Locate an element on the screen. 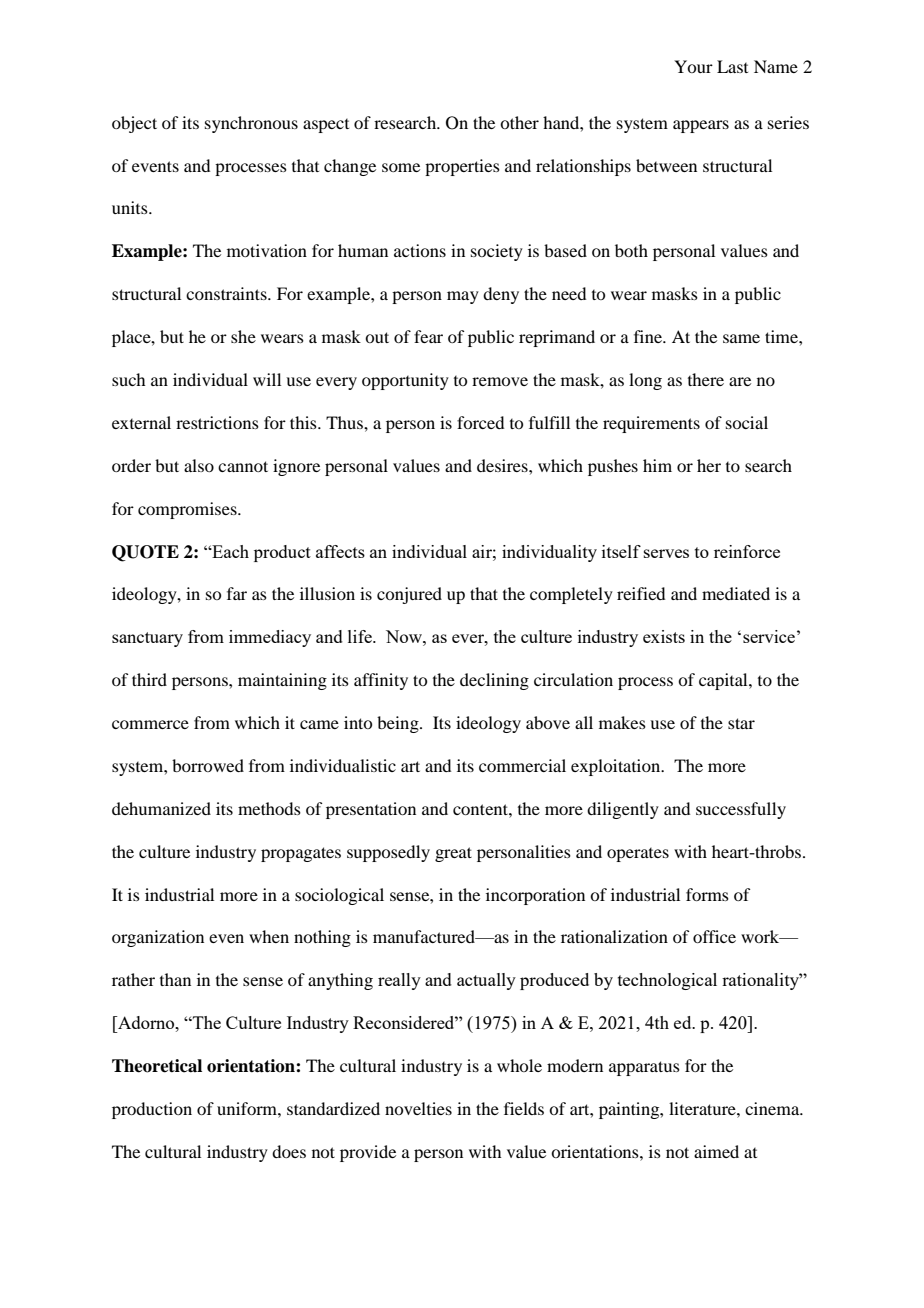 The image size is (924, 1308). mediated is located at coordinates (736, 593).
